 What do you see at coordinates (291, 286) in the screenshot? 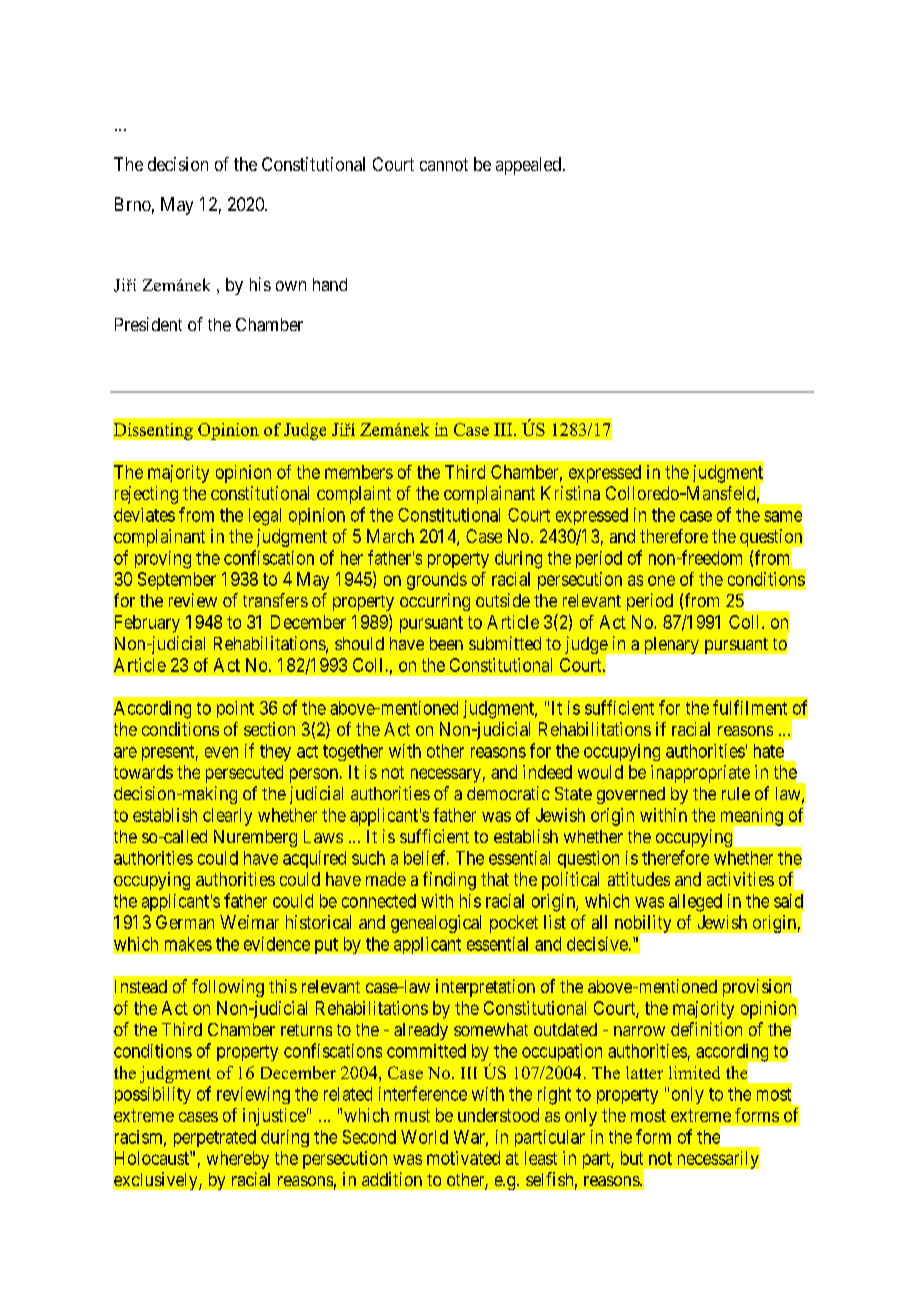
I see `own` at bounding box center [291, 286].
